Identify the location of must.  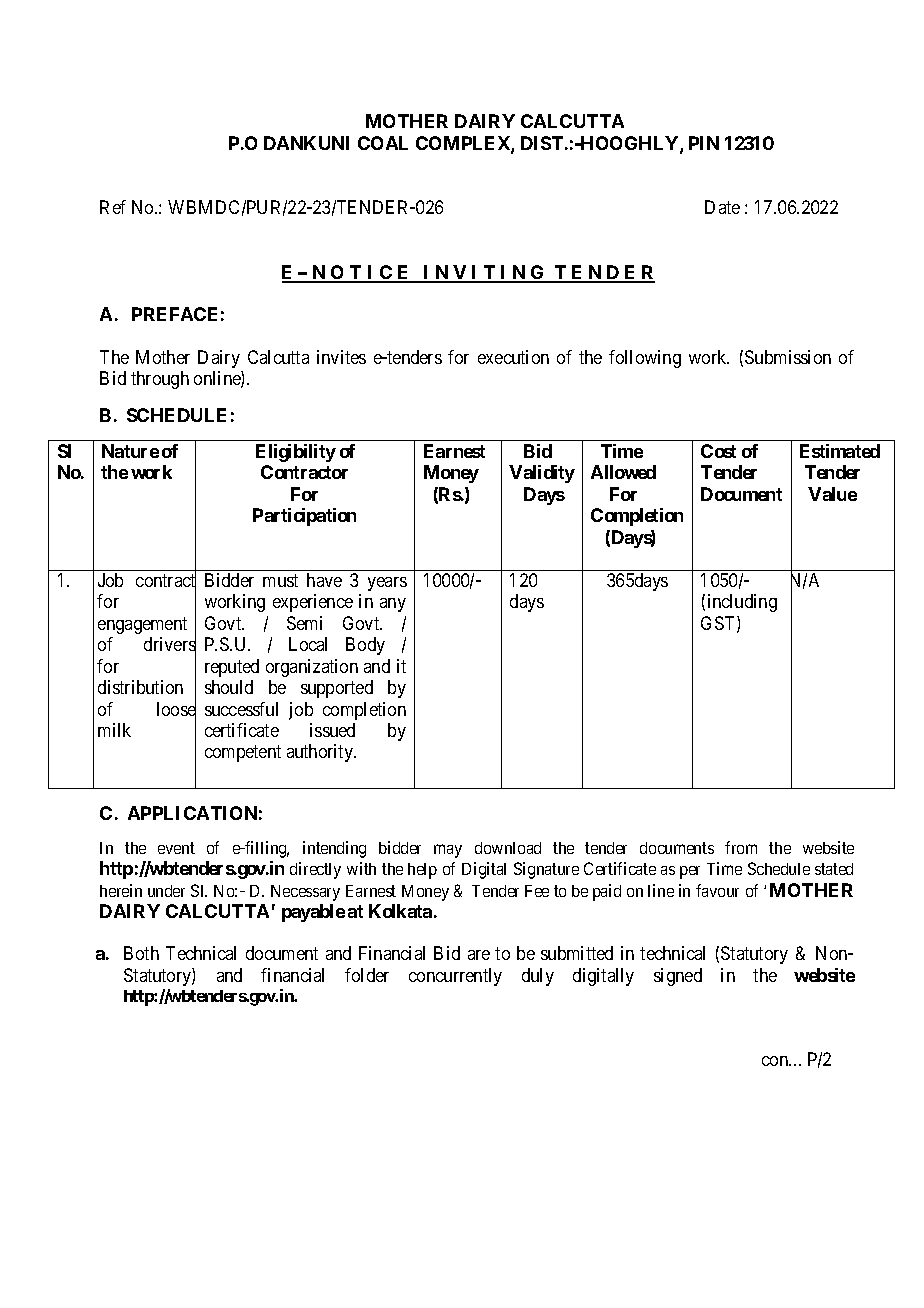
(280, 580).
